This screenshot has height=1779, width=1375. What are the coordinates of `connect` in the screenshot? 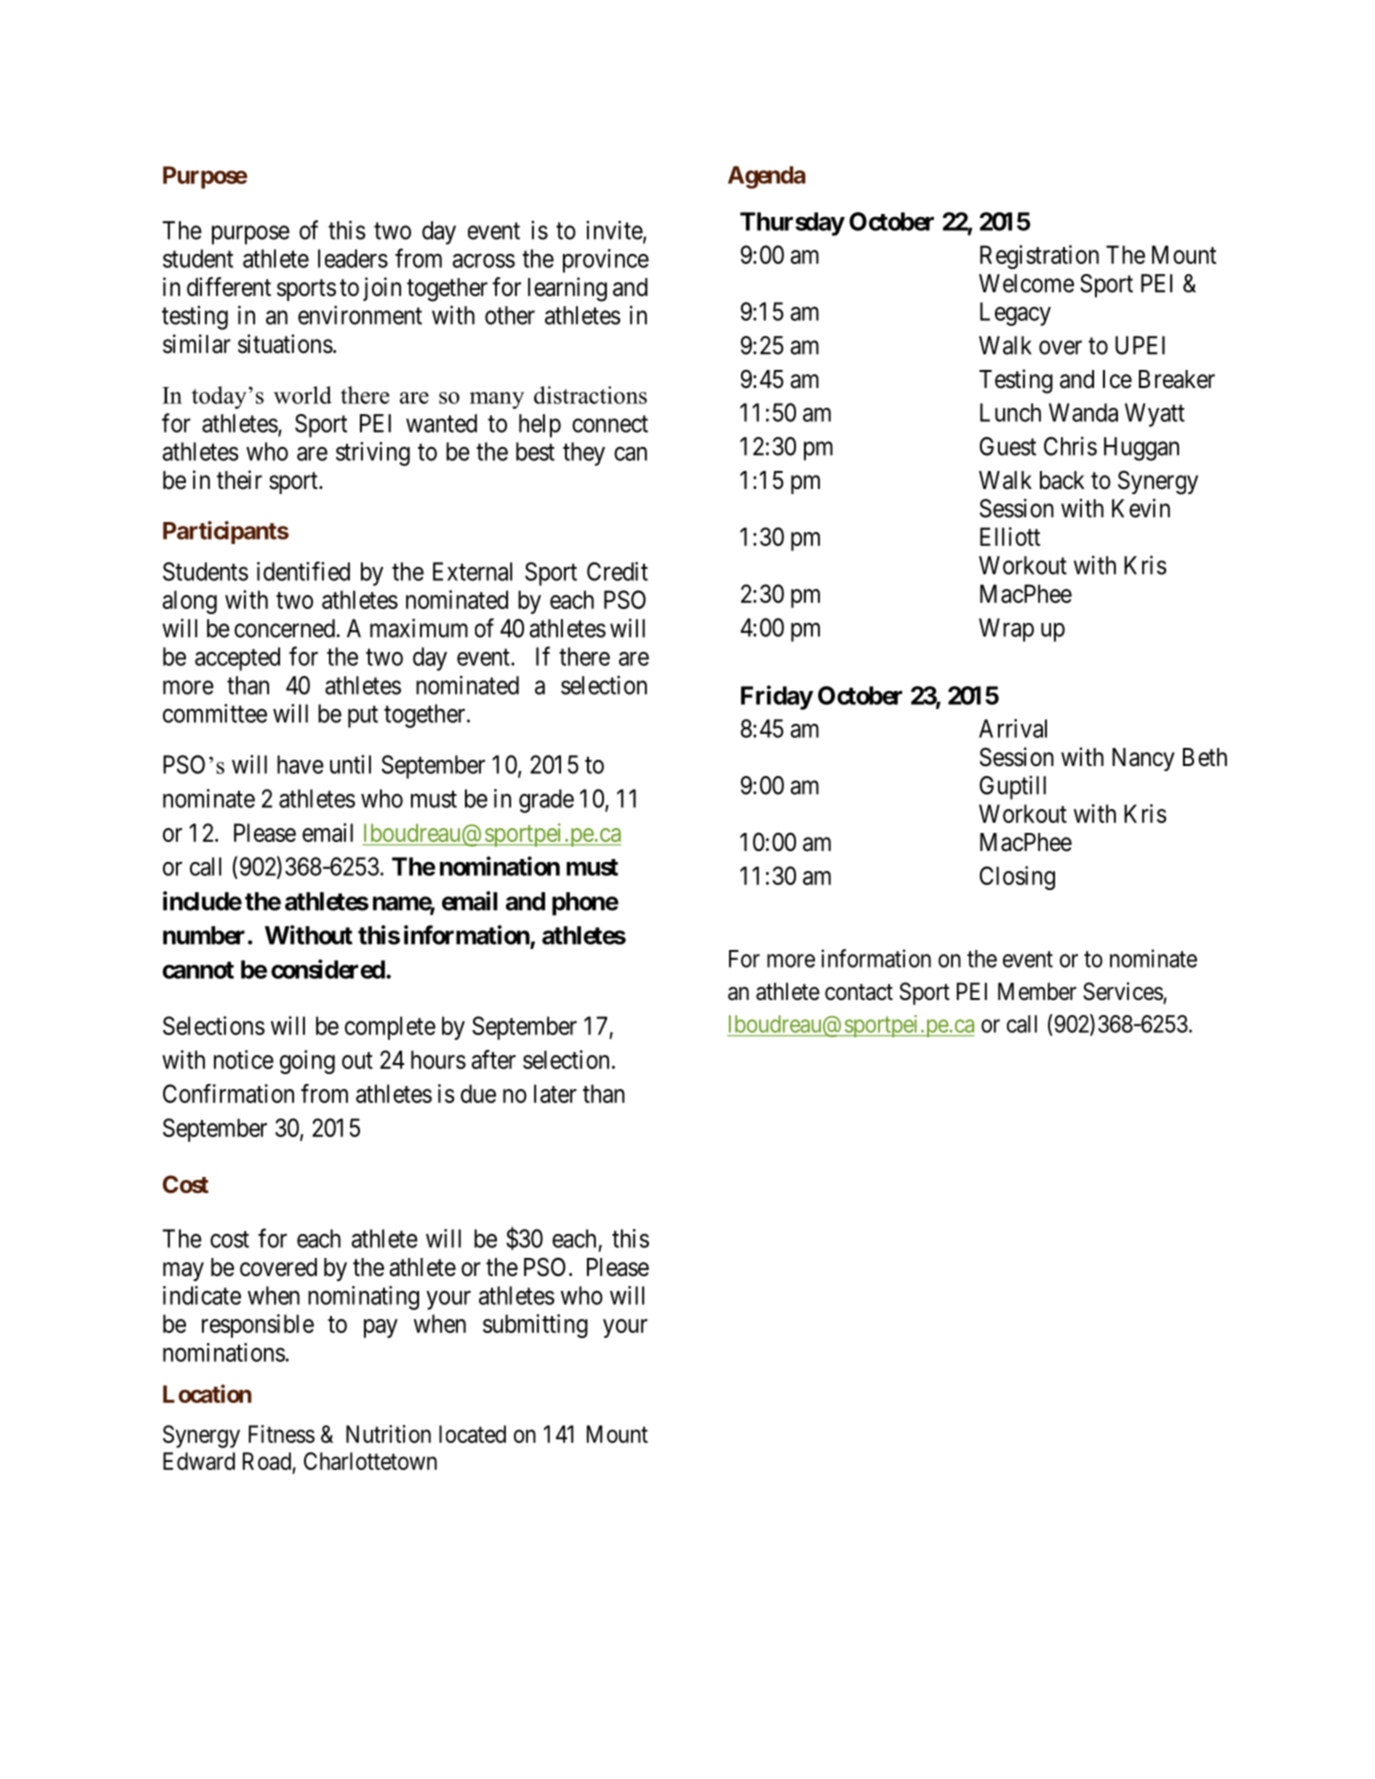 It's located at (610, 424).
